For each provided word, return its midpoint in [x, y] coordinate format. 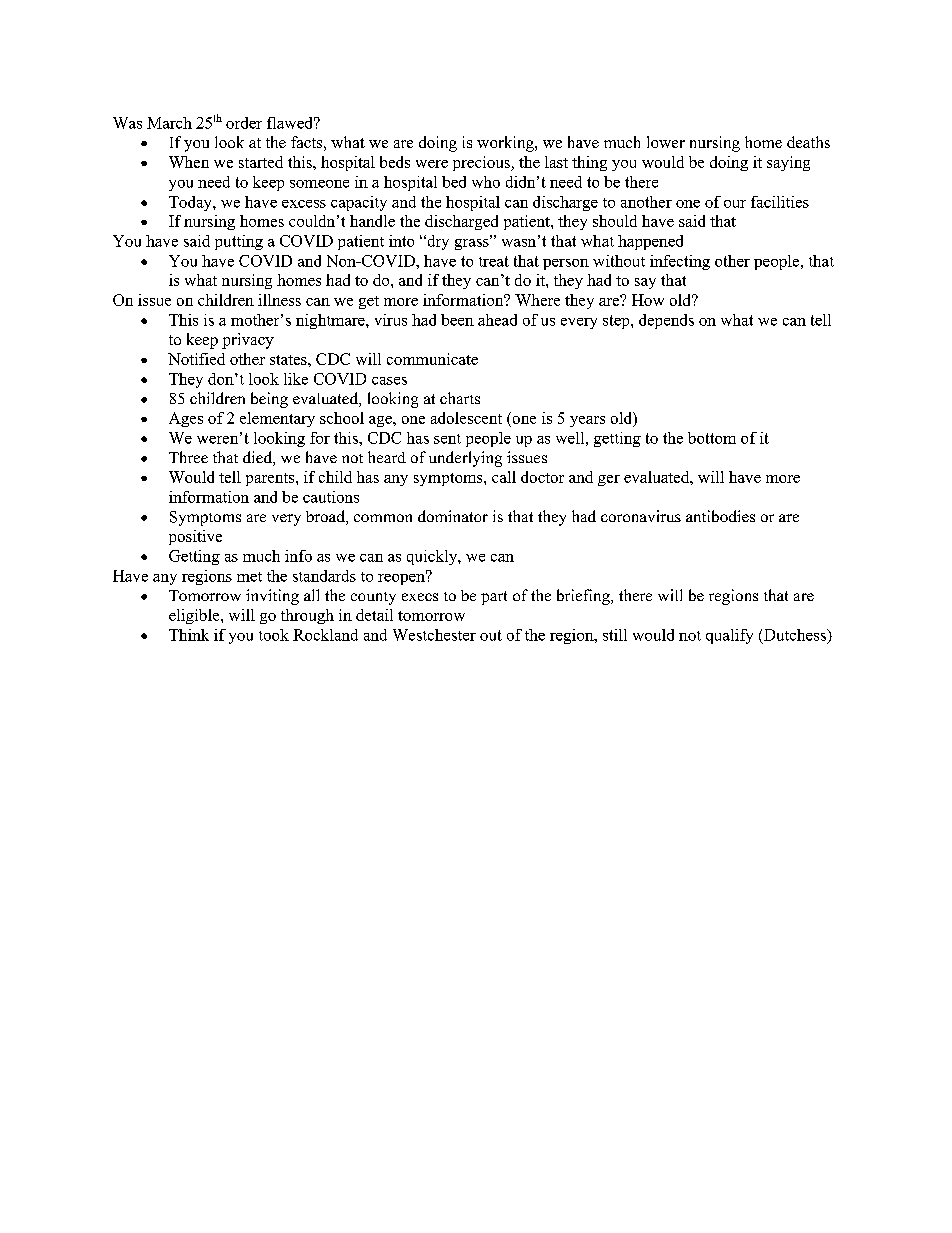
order [244, 123]
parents [271, 479]
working [506, 144]
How [648, 300]
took [274, 635]
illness [279, 300]
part [494, 598]
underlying [465, 459]
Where [537, 300]
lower [666, 142]
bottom [712, 438]
